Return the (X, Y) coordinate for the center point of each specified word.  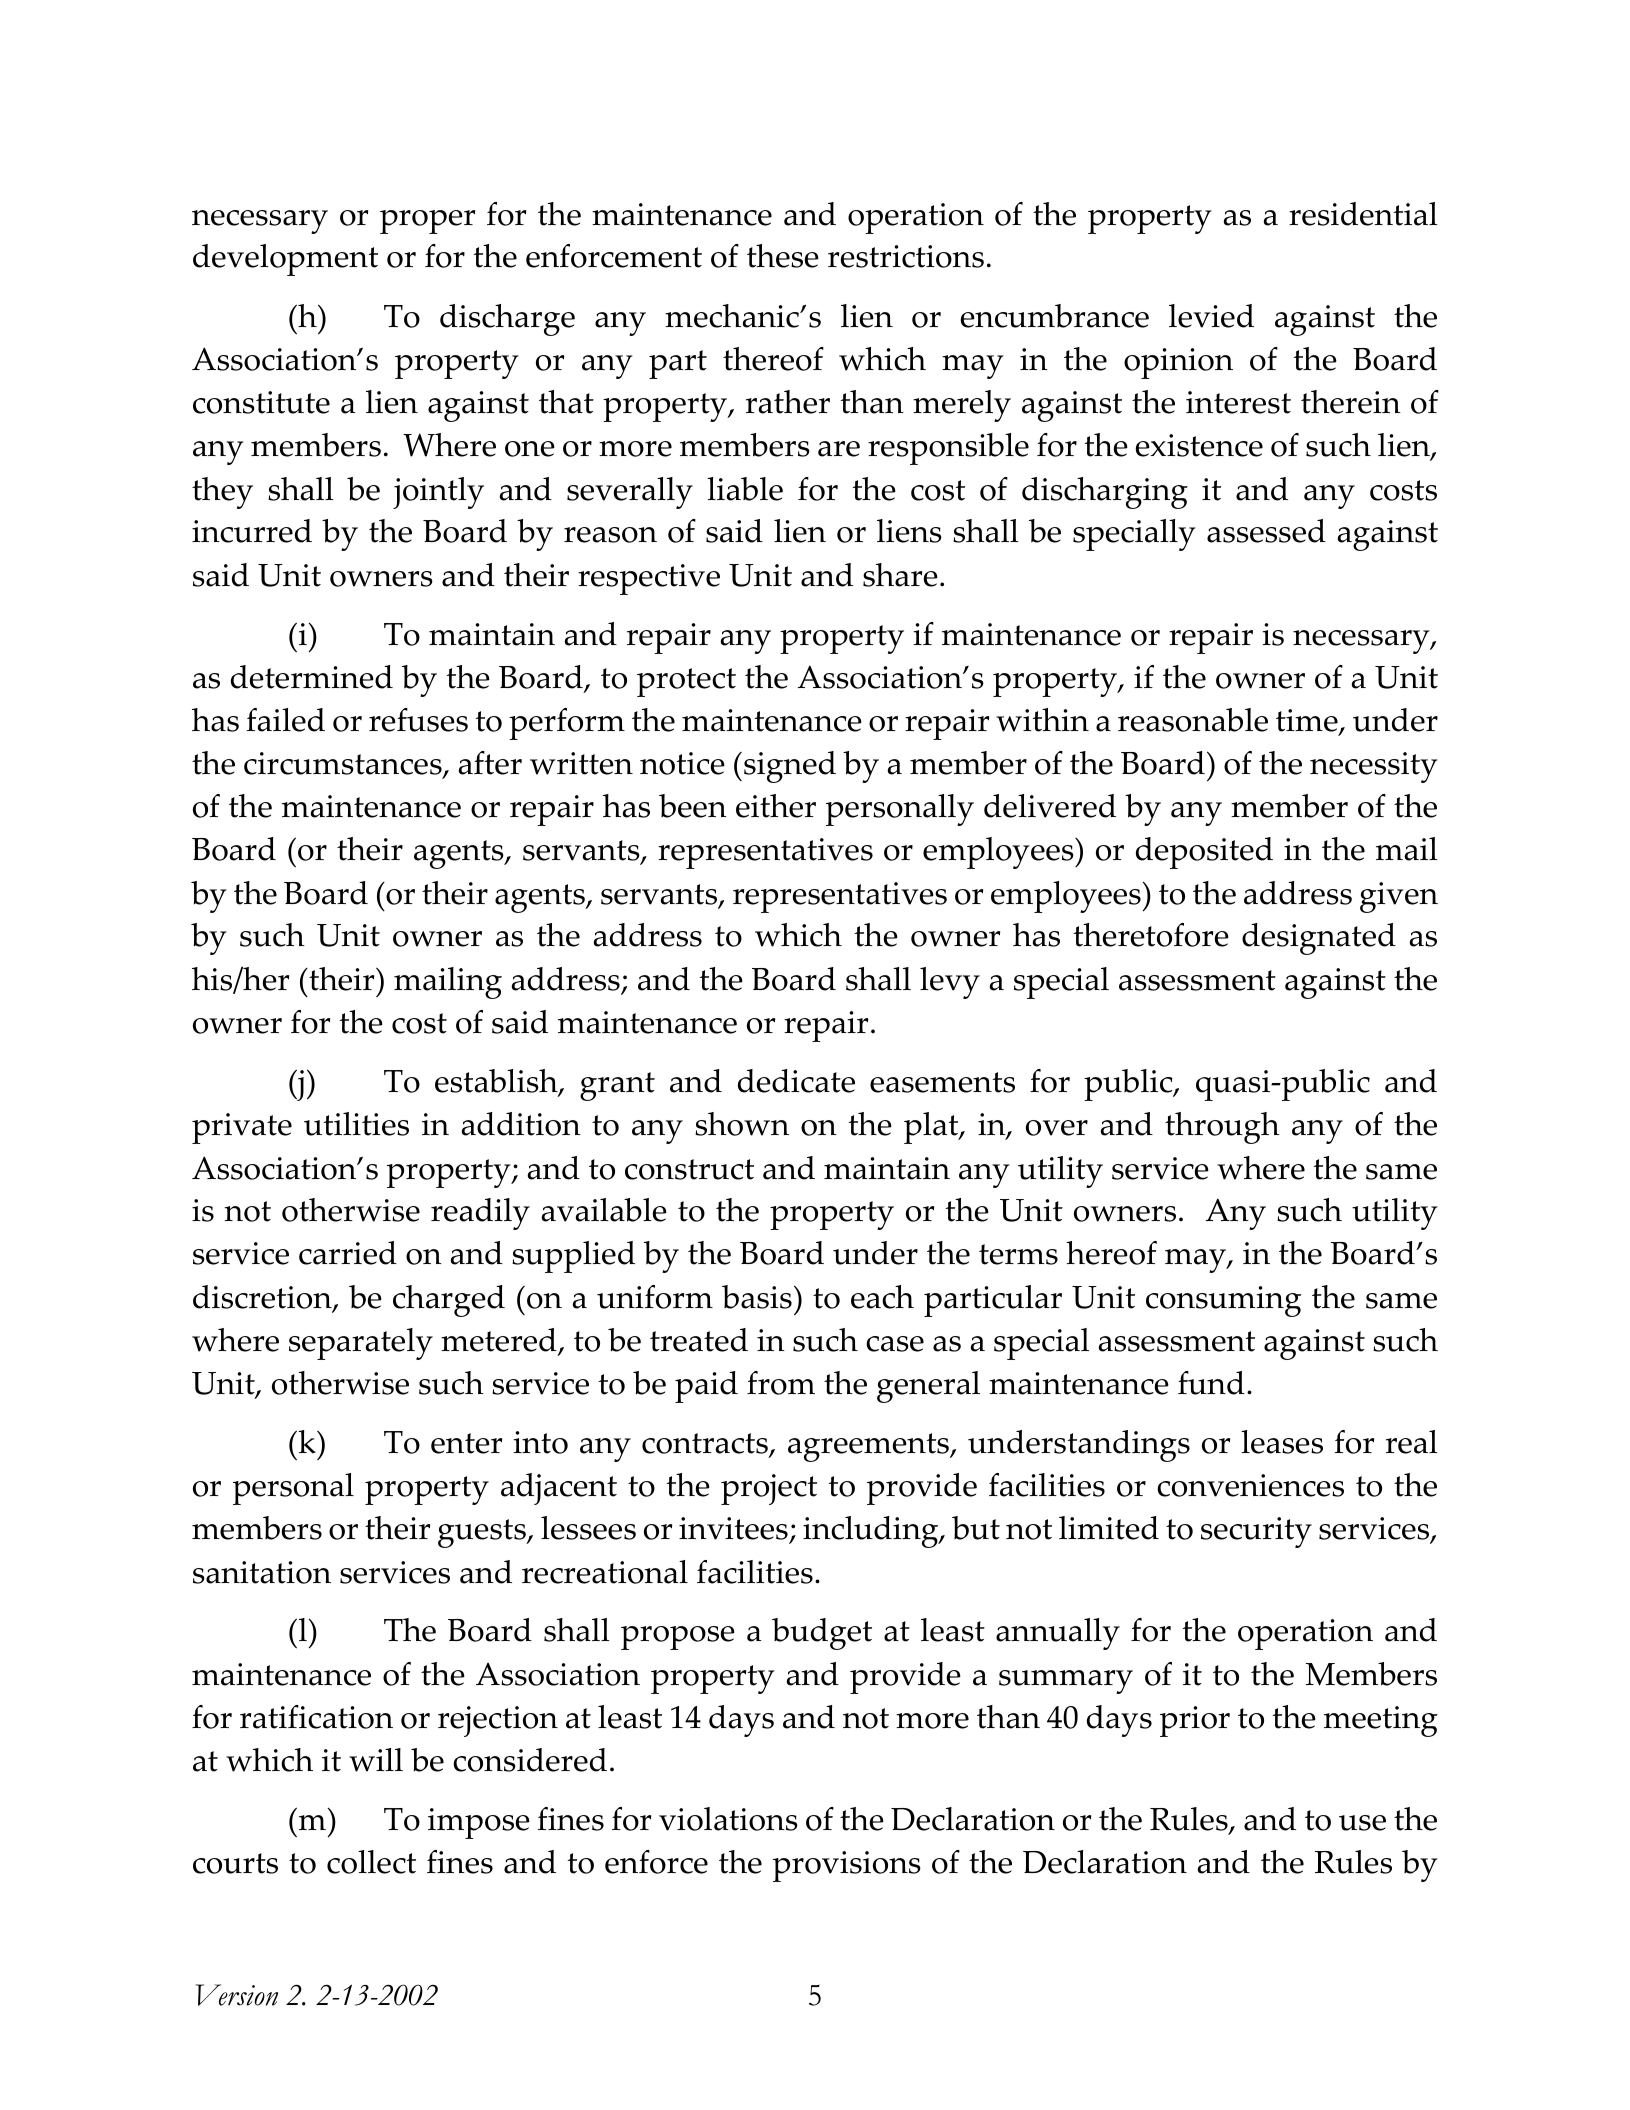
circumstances (344, 765)
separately (361, 1344)
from (781, 1383)
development (285, 260)
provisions (847, 1866)
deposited (1204, 853)
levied (1211, 316)
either (776, 806)
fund (1211, 1383)
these (783, 256)
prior (1195, 1721)
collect (371, 1862)
